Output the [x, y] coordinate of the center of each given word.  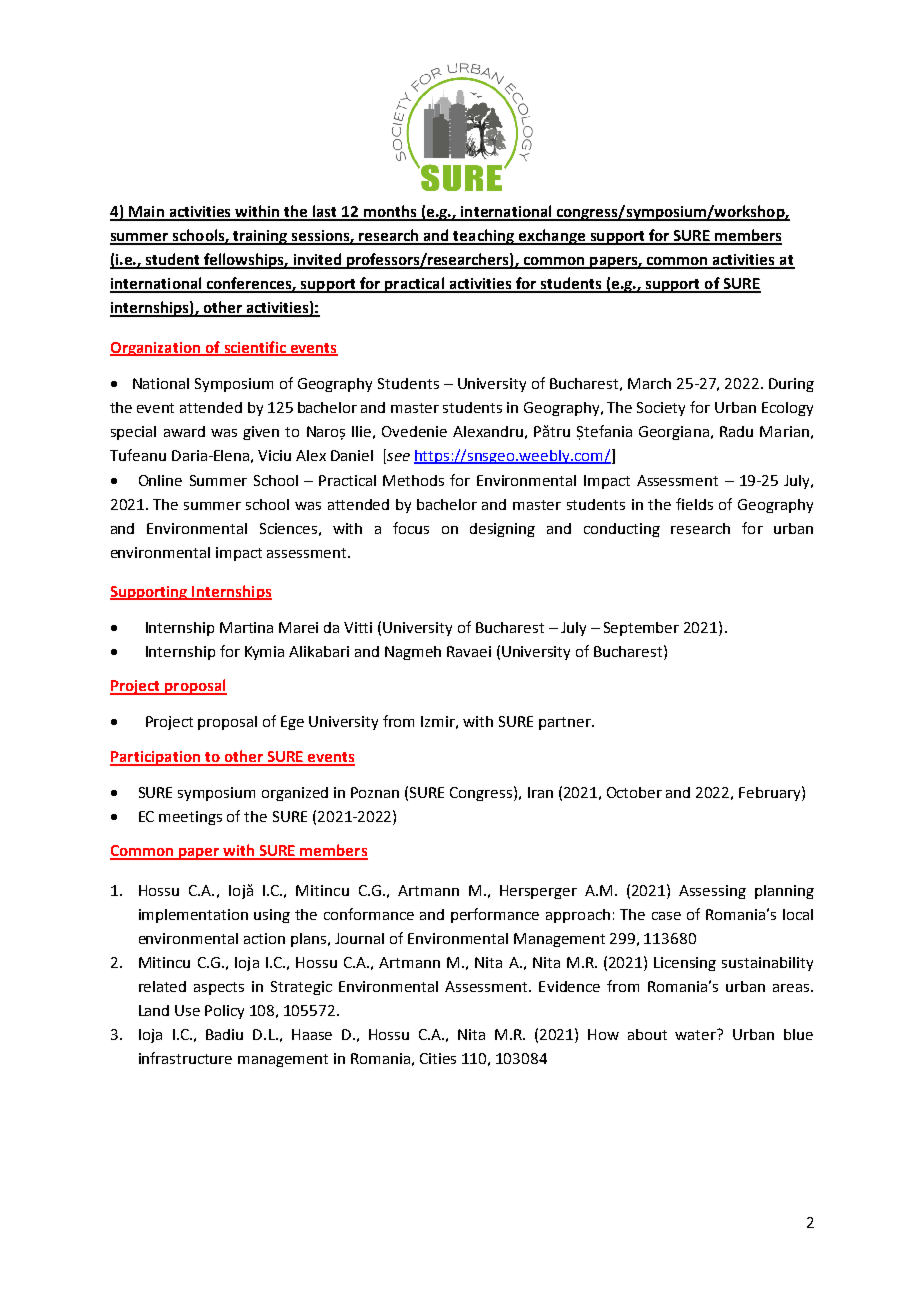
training [260, 237]
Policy [224, 1012]
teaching [484, 237]
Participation [156, 758]
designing [502, 530]
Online [160, 480]
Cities [438, 1058]
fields [694, 504]
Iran [540, 792]
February [771, 793]
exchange [552, 237]
